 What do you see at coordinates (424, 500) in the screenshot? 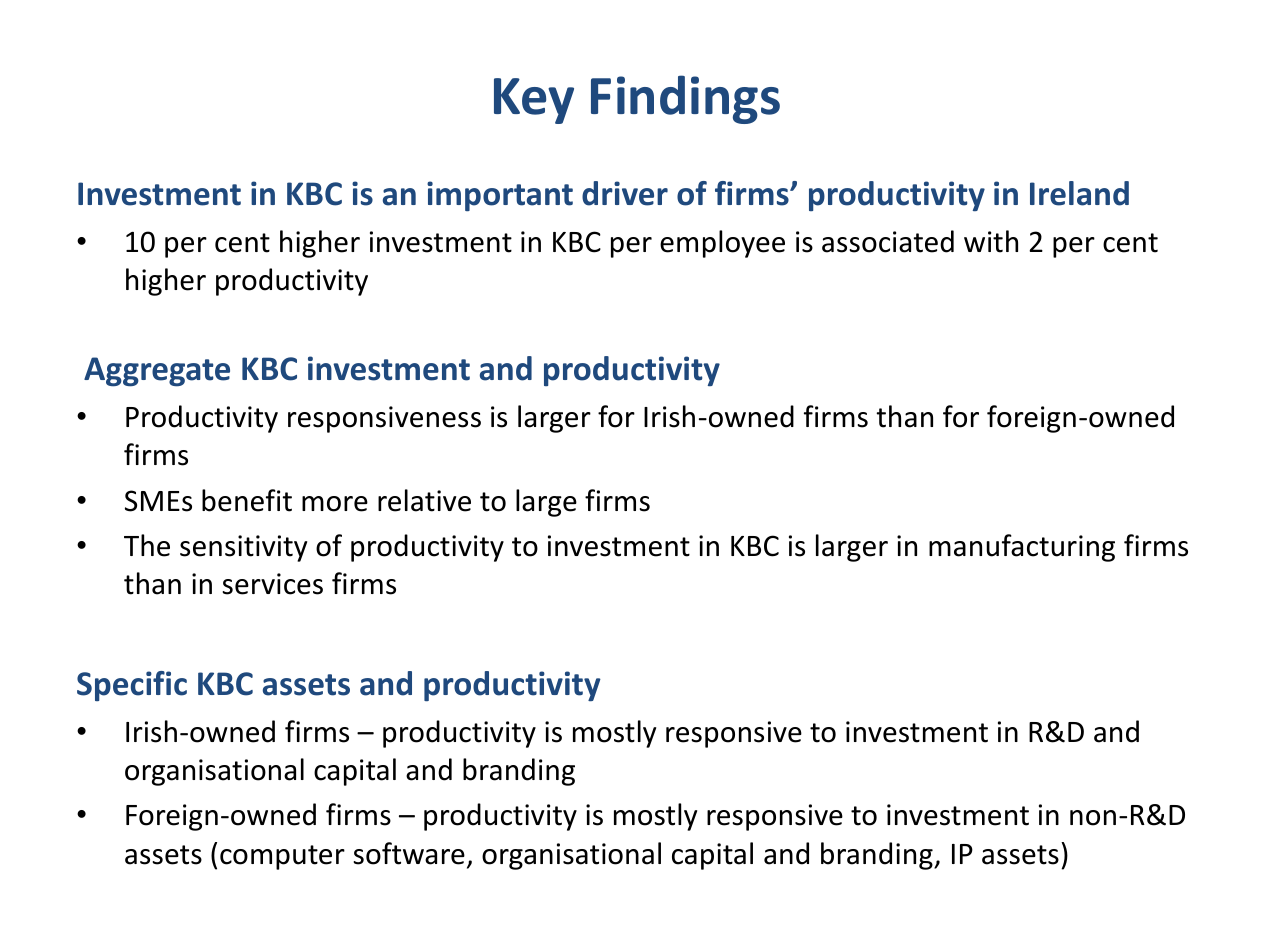
I see `relative` at bounding box center [424, 500].
